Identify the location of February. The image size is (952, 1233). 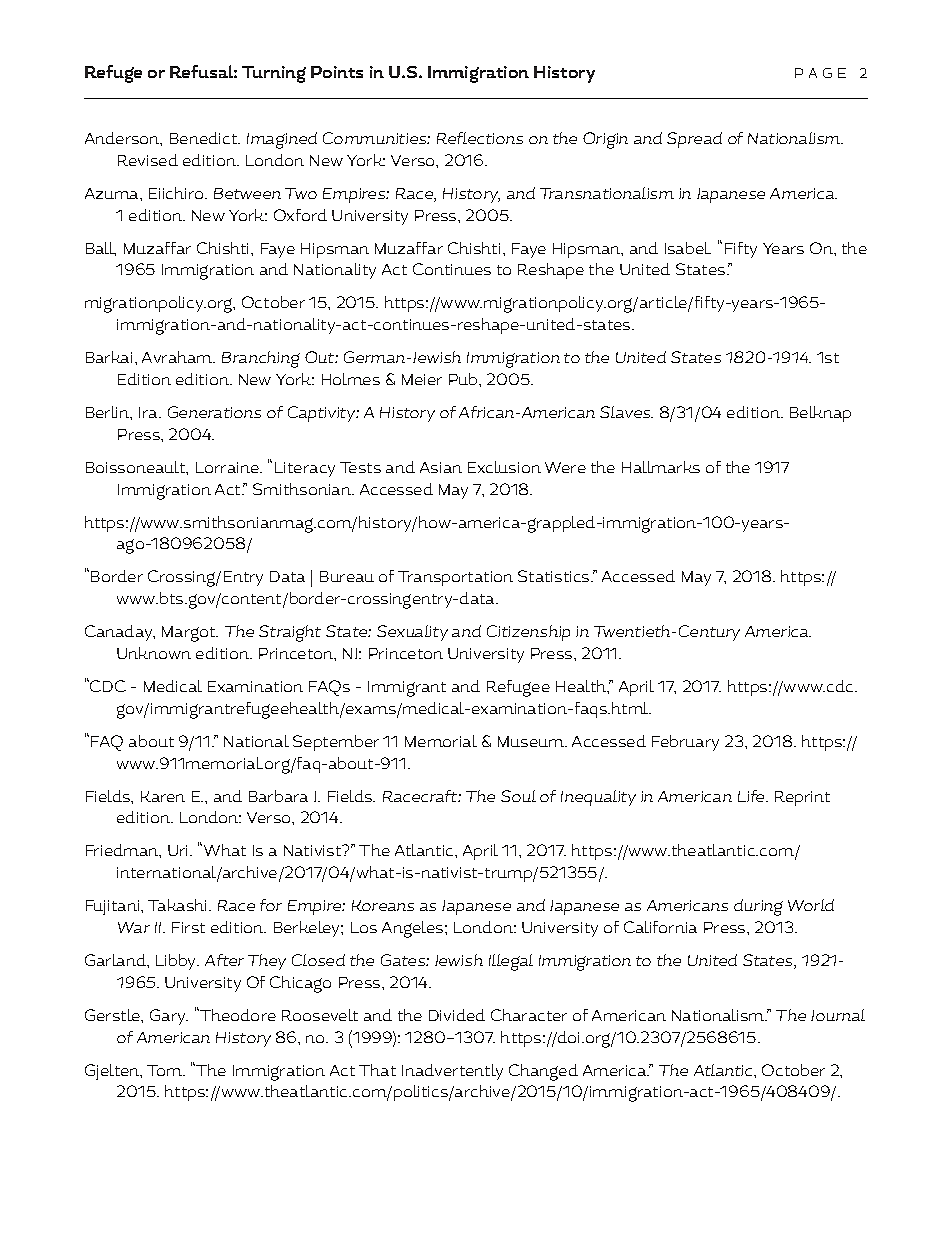
(685, 743).
